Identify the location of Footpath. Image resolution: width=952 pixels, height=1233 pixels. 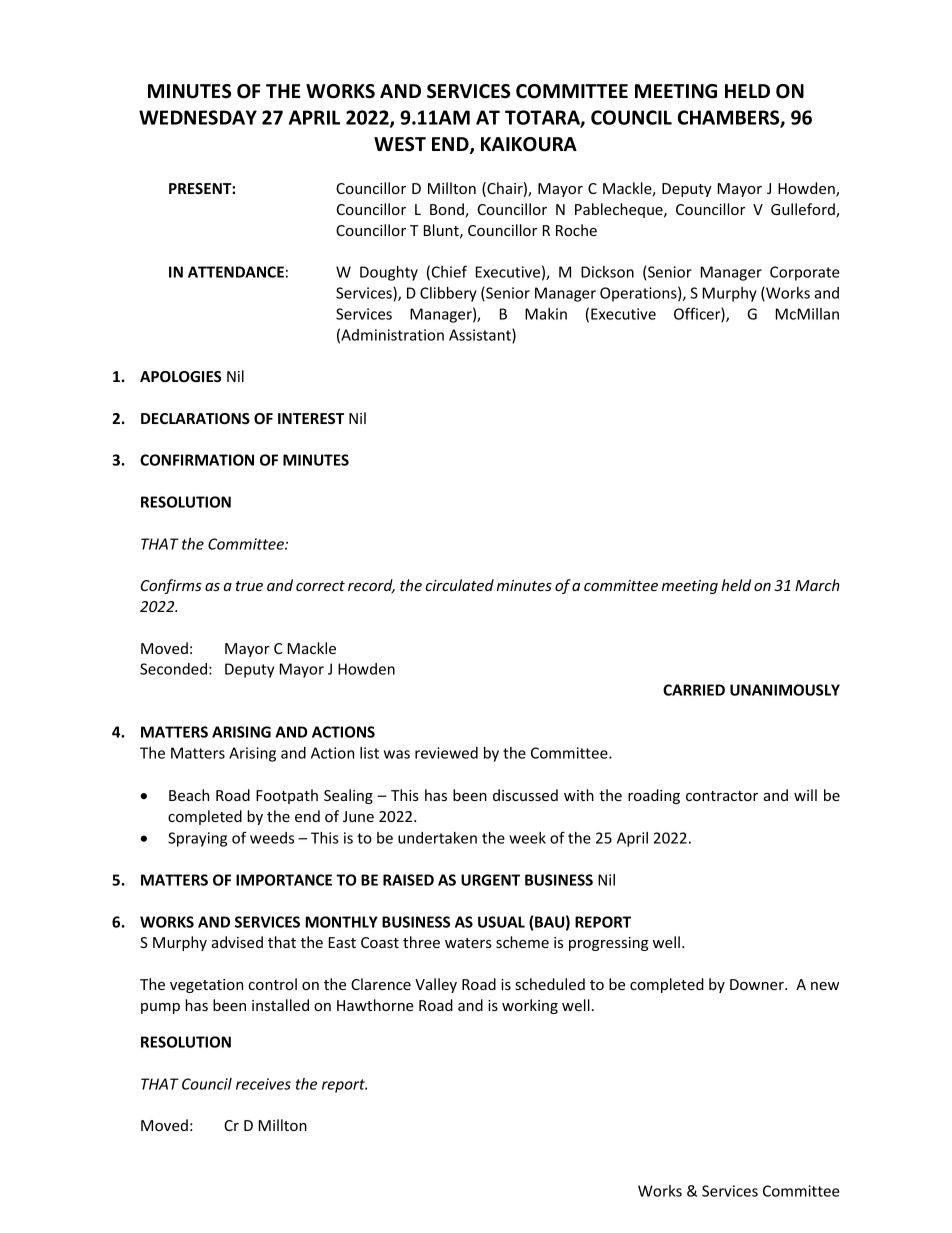
(287, 796).
